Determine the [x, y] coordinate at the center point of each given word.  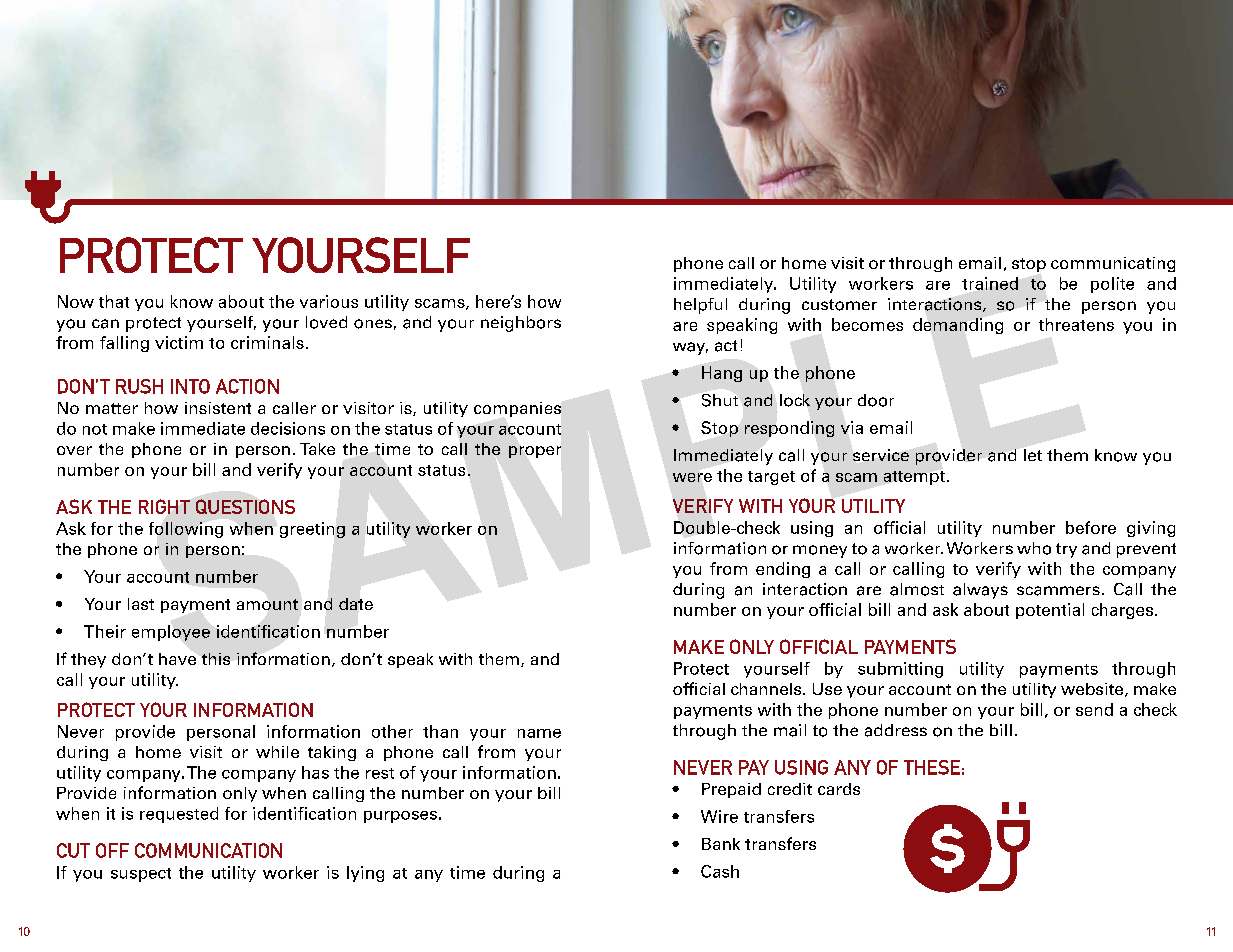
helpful [700, 306]
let [1033, 455]
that [114, 301]
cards [839, 789]
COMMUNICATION [208, 850]
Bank [721, 844]
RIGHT [164, 506]
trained [990, 283]
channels [767, 689]
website [1093, 690]
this [216, 659]
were [692, 477]
